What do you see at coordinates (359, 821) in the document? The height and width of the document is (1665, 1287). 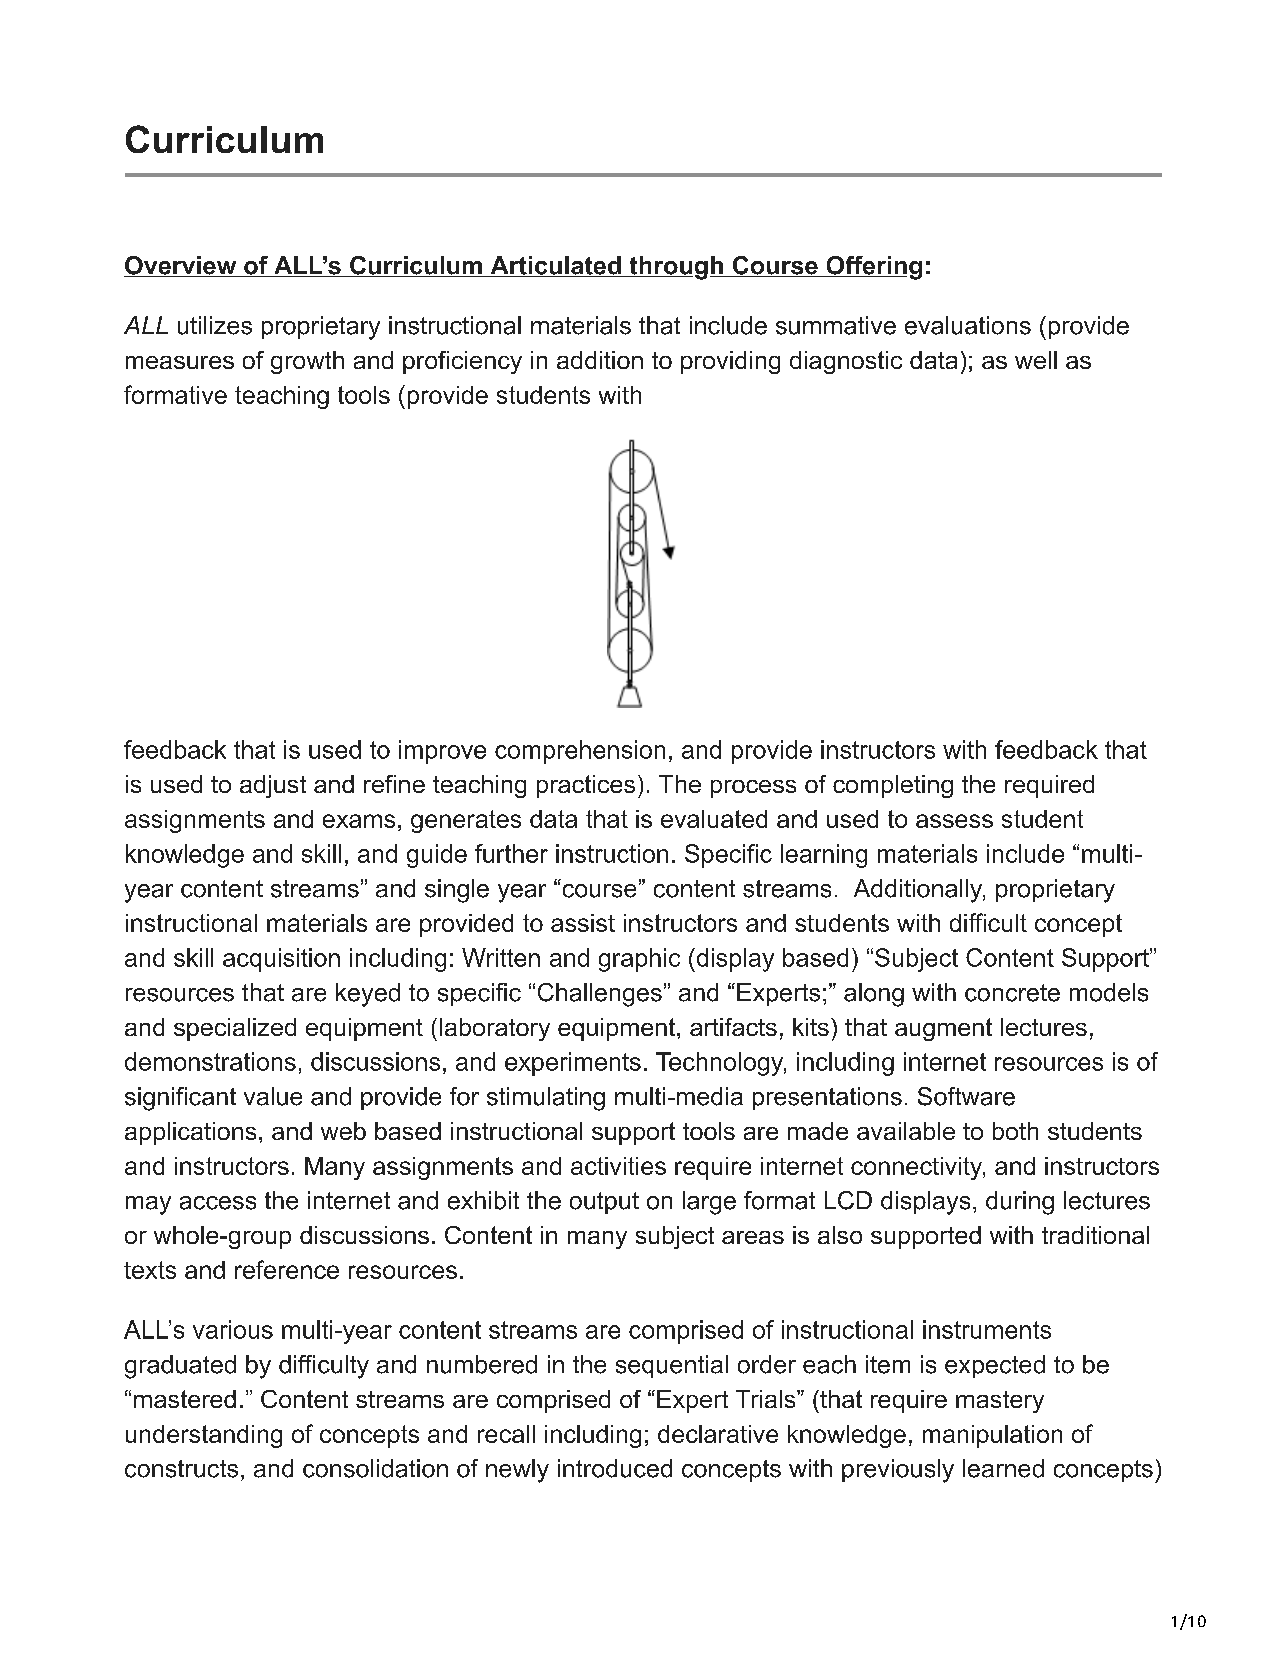 I see `exams` at bounding box center [359, 821].
